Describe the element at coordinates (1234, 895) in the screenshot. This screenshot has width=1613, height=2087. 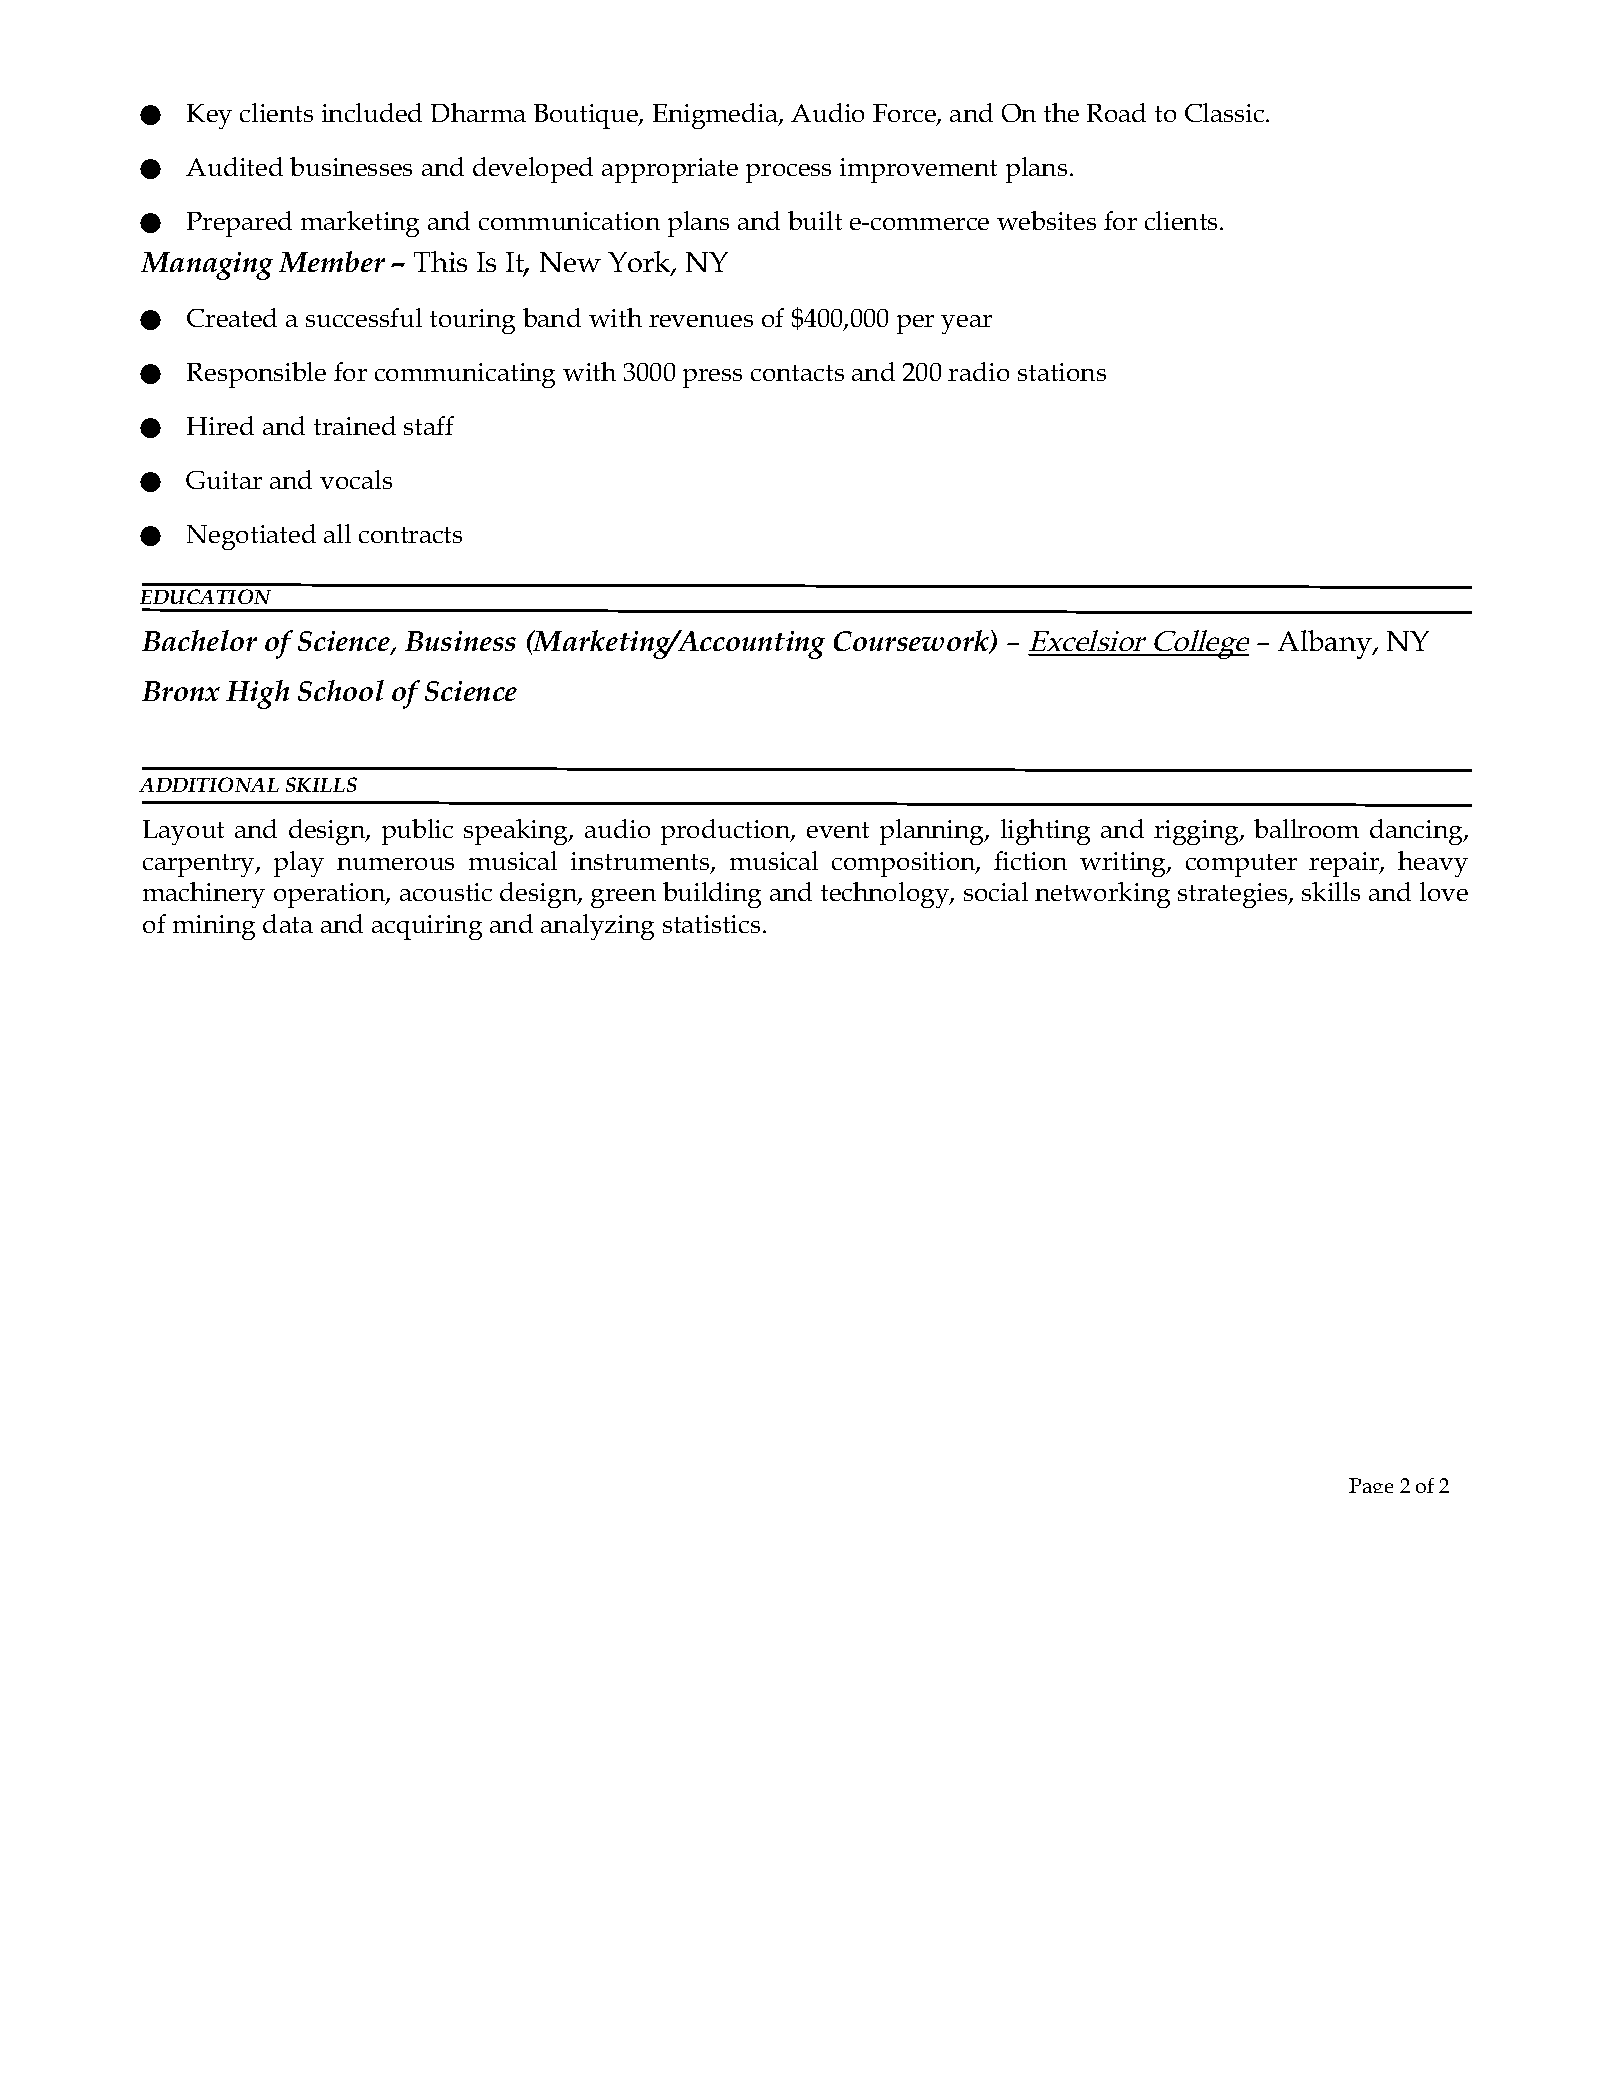
I see `strategies` at that location.
